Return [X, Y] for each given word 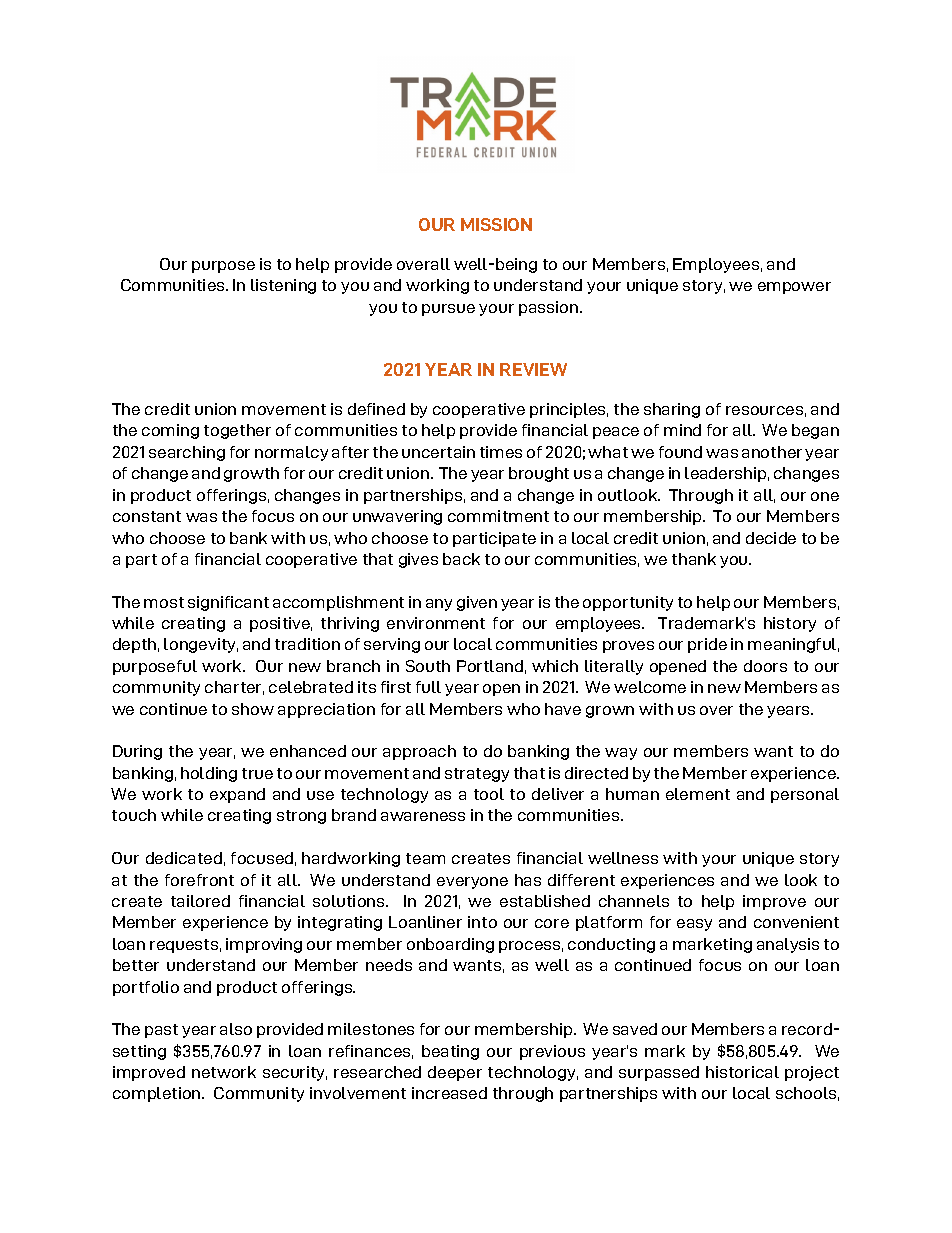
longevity [201, 645]
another [772, 452]
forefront [199, 880]
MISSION [496, 224]
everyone [472, 883]
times [501, 452]
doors [765, 666]
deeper [455, 1073]
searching [187, 453]
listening [283, 286]
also [236, 1029]
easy [694, 925]
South [428, 666]
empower [794, 288]
